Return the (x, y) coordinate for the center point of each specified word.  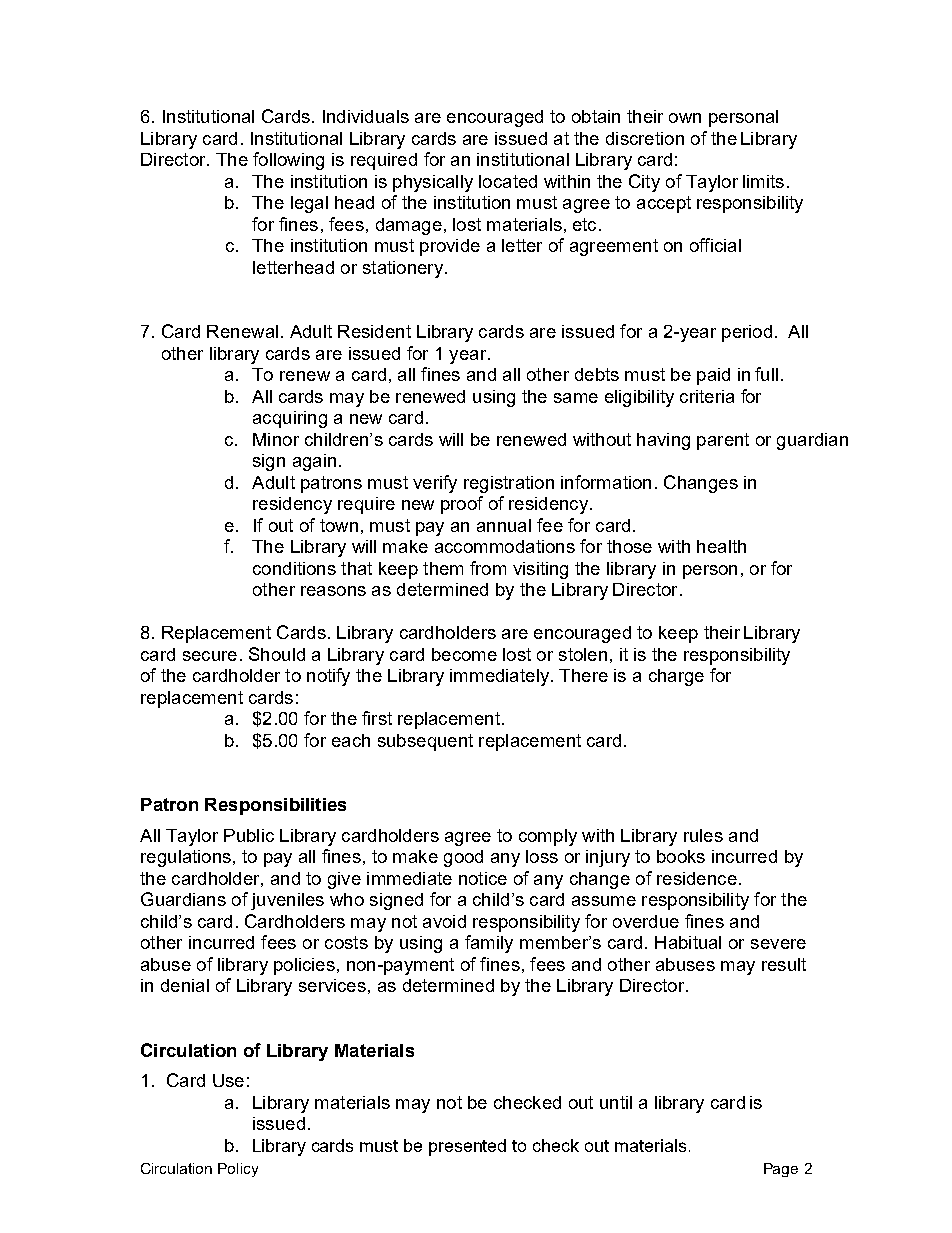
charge (676, 677)
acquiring (290, 419)
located (508, 181)
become (464, 654)
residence (697, 878)
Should (277, 654)
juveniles (287, 901)
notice (483, 878)
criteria (707, 396)
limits (763, 181)
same (576, 398)
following (288, 161)
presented (467, 1147)
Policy (238, 1170)
